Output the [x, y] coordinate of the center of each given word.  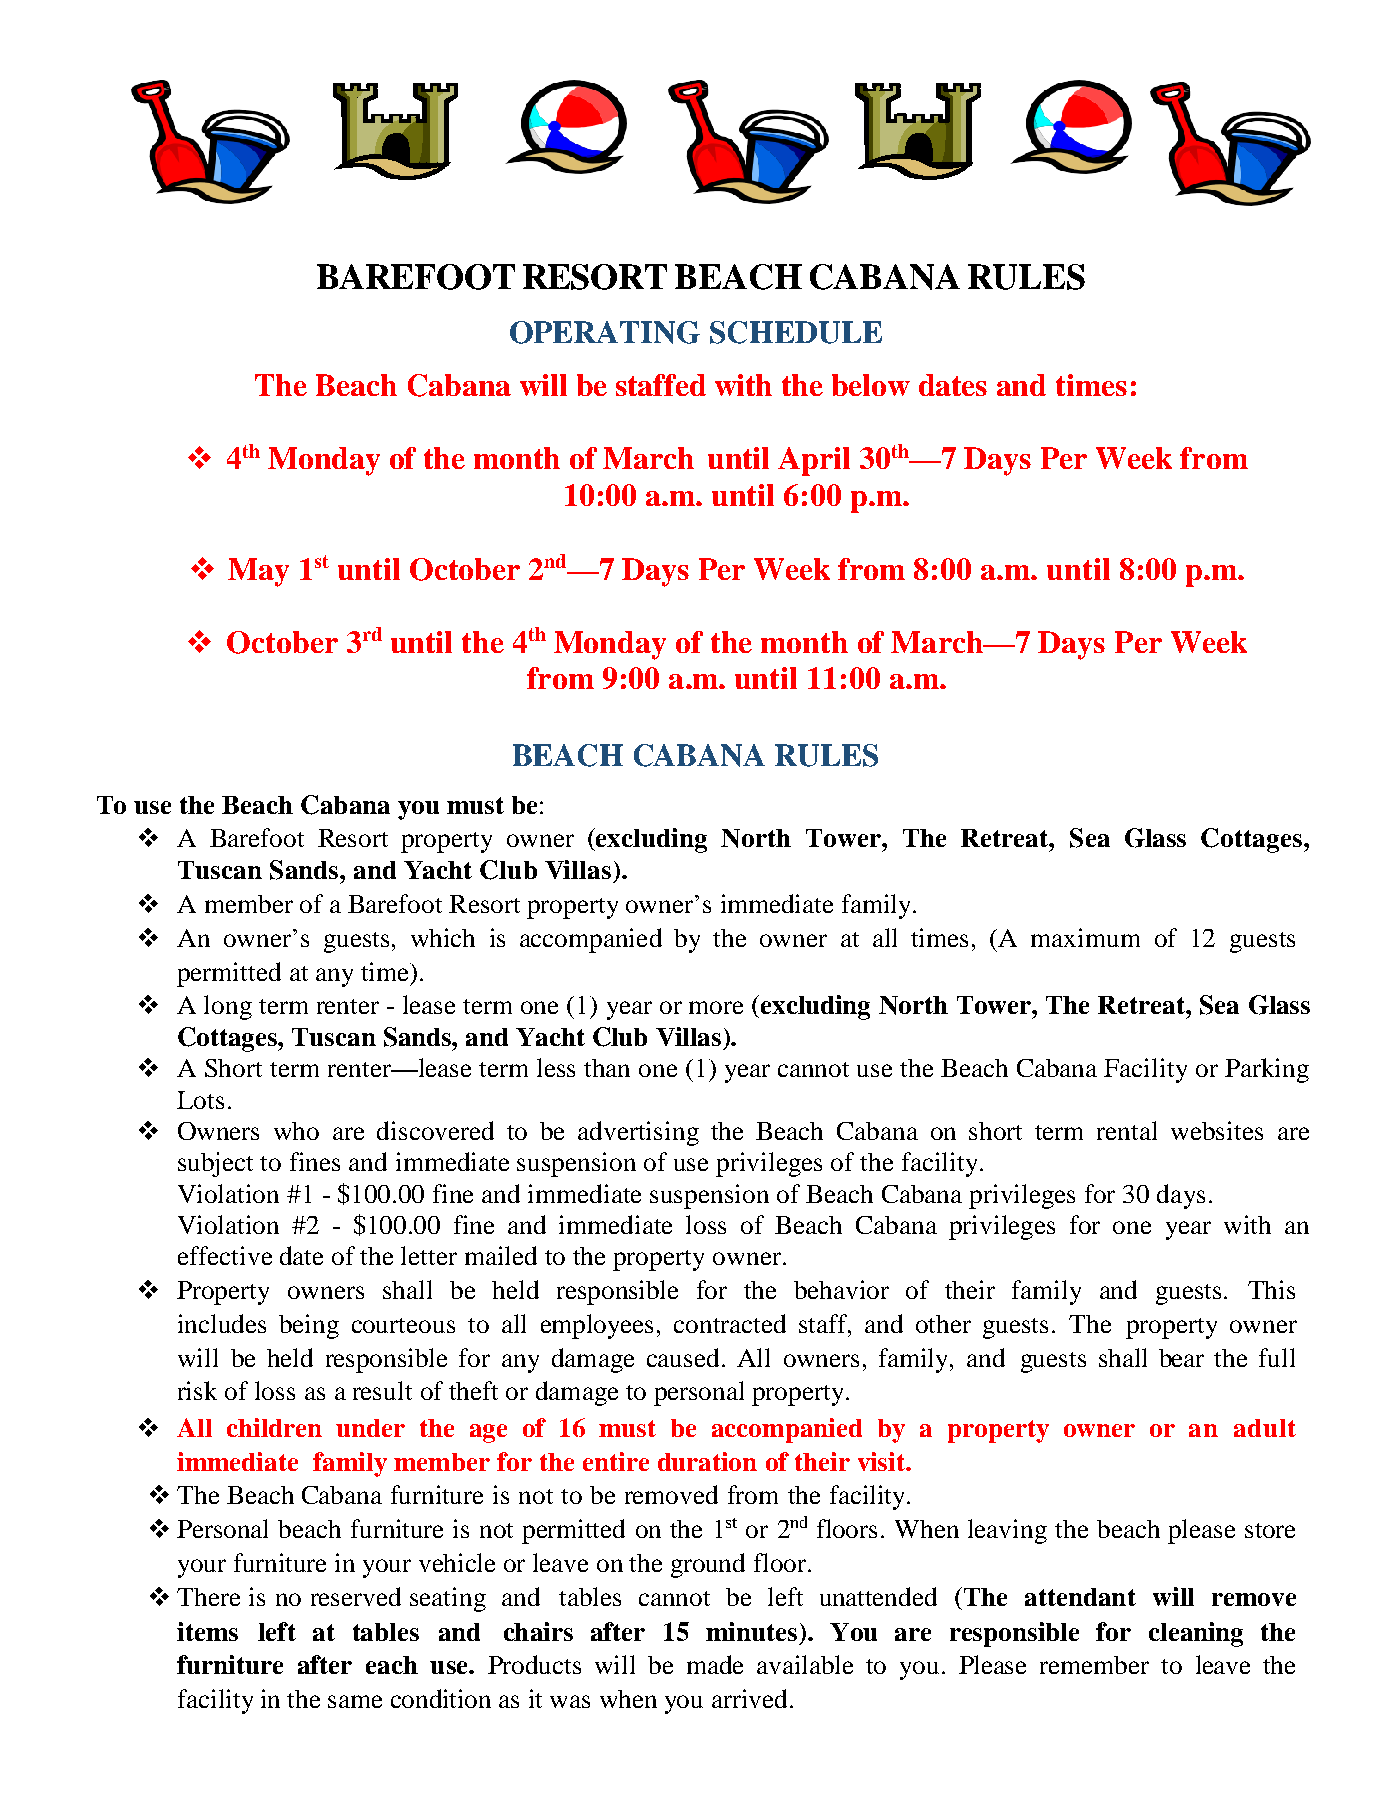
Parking [1267, 1070]
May [258, 572]
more [716, 1007]
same [355, 1701]
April [814, 461]
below [871, 385]
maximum [1085, 937]
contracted [730, 1323]
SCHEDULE [796, 332]
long [228, 1007]
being [309, 1326]
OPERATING [605, 332]
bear [1181, 1358]
